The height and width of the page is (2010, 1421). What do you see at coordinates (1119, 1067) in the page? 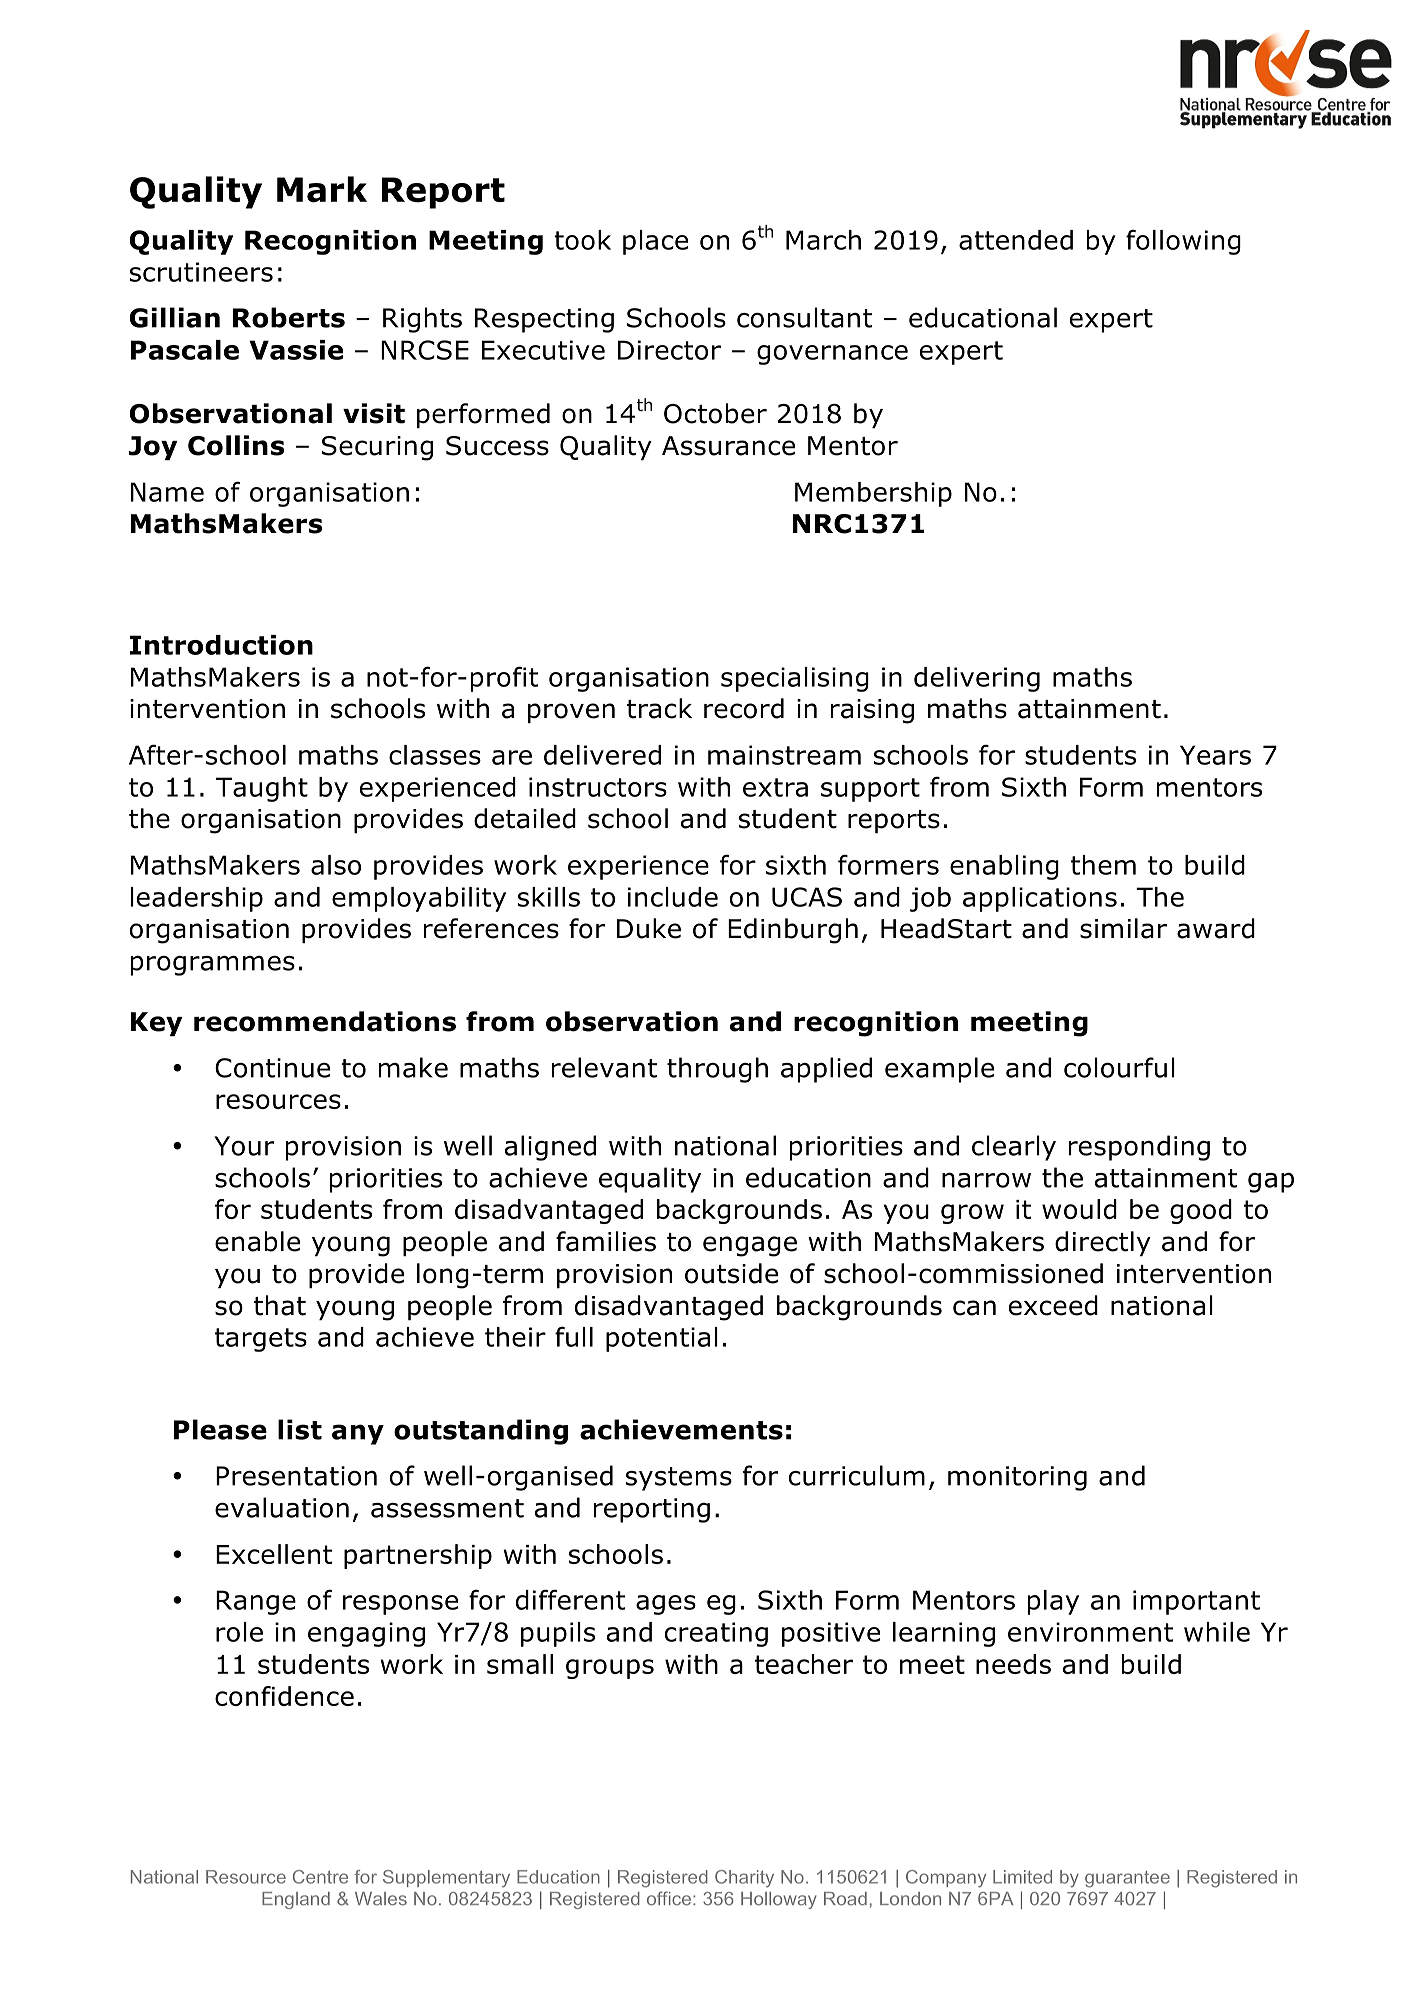
I see `colourful` at bounding box center [1119, 1067].
